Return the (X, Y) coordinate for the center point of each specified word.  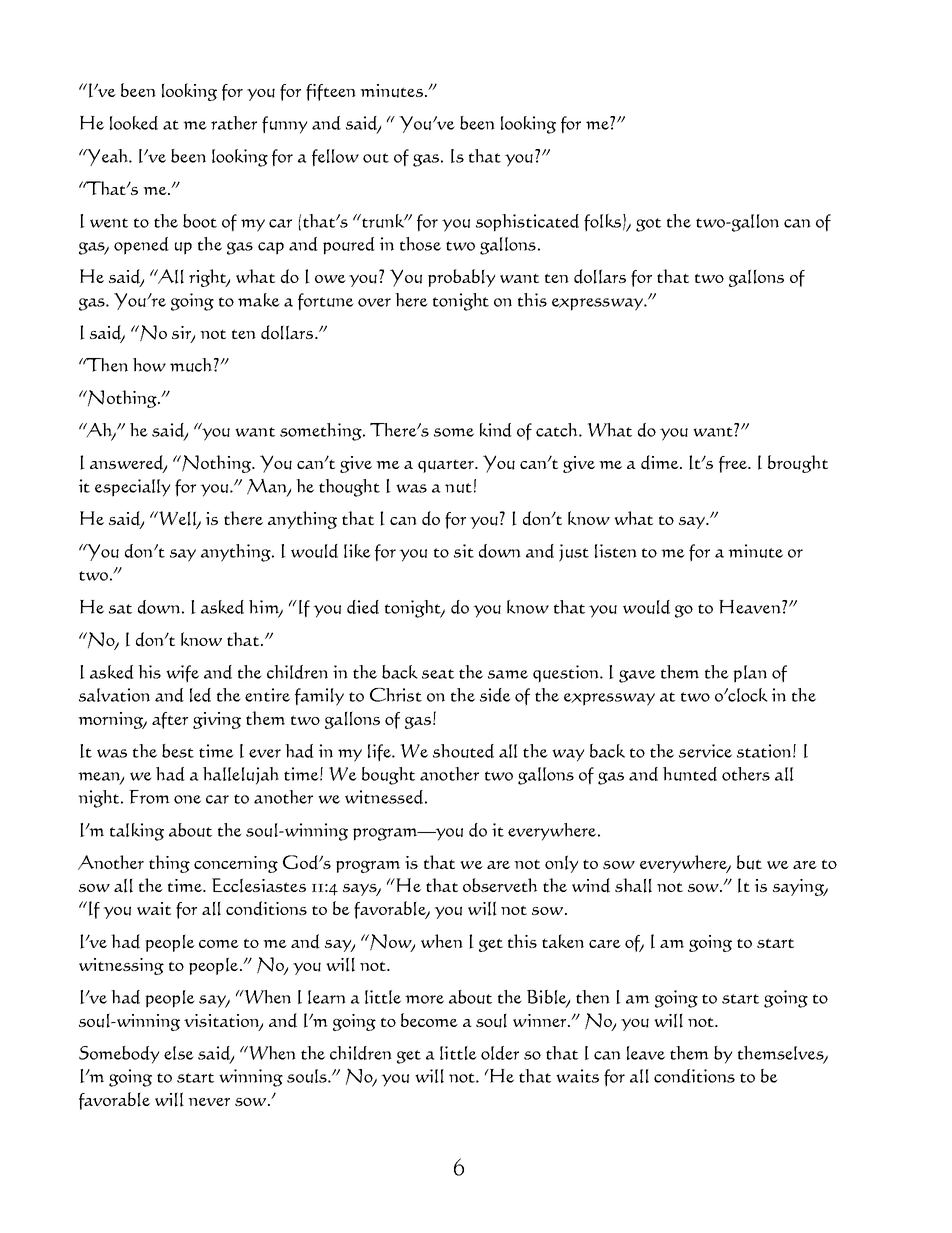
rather (234, 123)
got (648, 225)
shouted (463, 751)
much (191, 365)
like (357, 551)
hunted (690, 774)
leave (646, 1053)
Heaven (751, 607)
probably (461, 278)
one (187, 799)
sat (120, 609)
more (424, 999)
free (734, 464)
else (179, 1053)
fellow (335, 158)
